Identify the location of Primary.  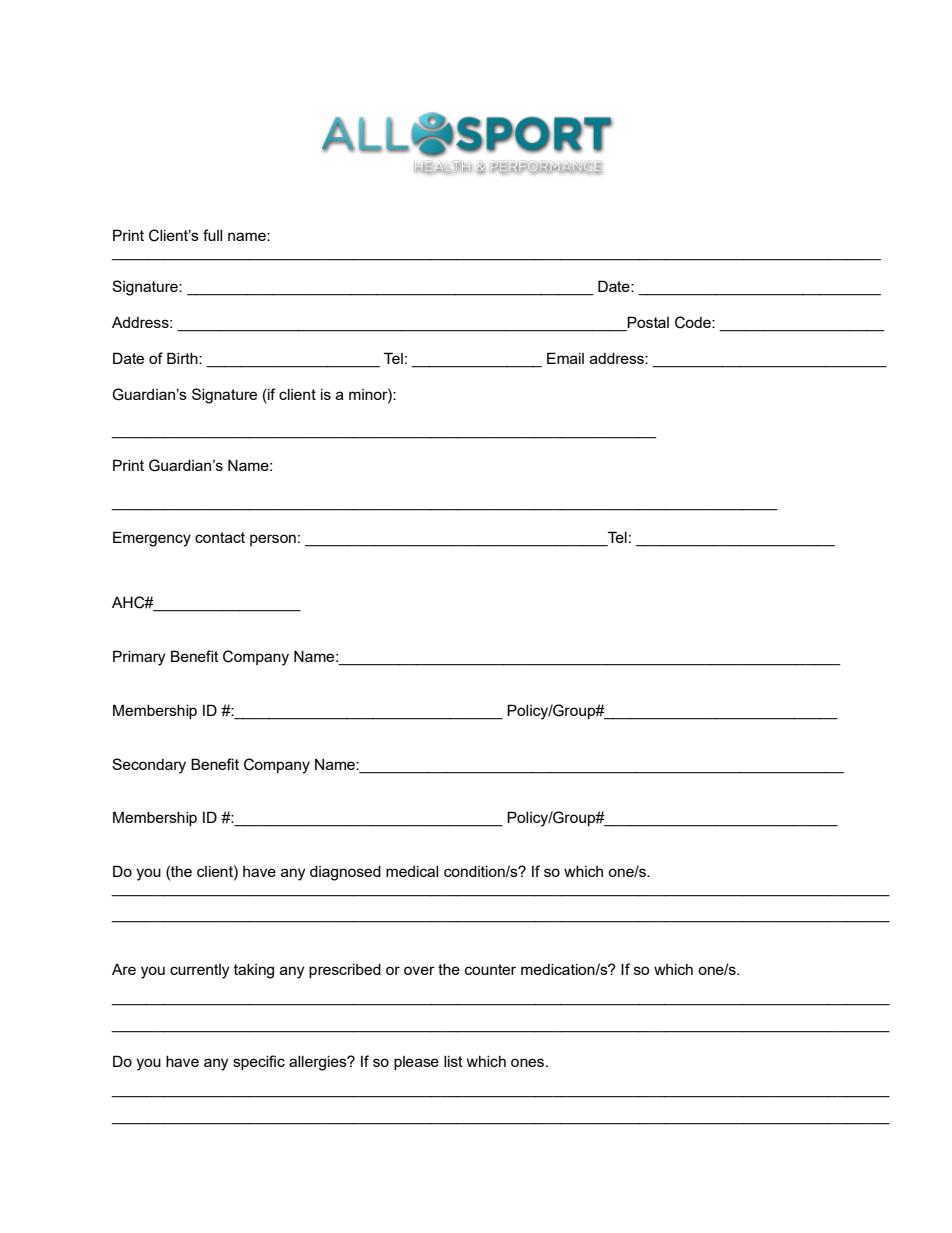
(139, 658).
